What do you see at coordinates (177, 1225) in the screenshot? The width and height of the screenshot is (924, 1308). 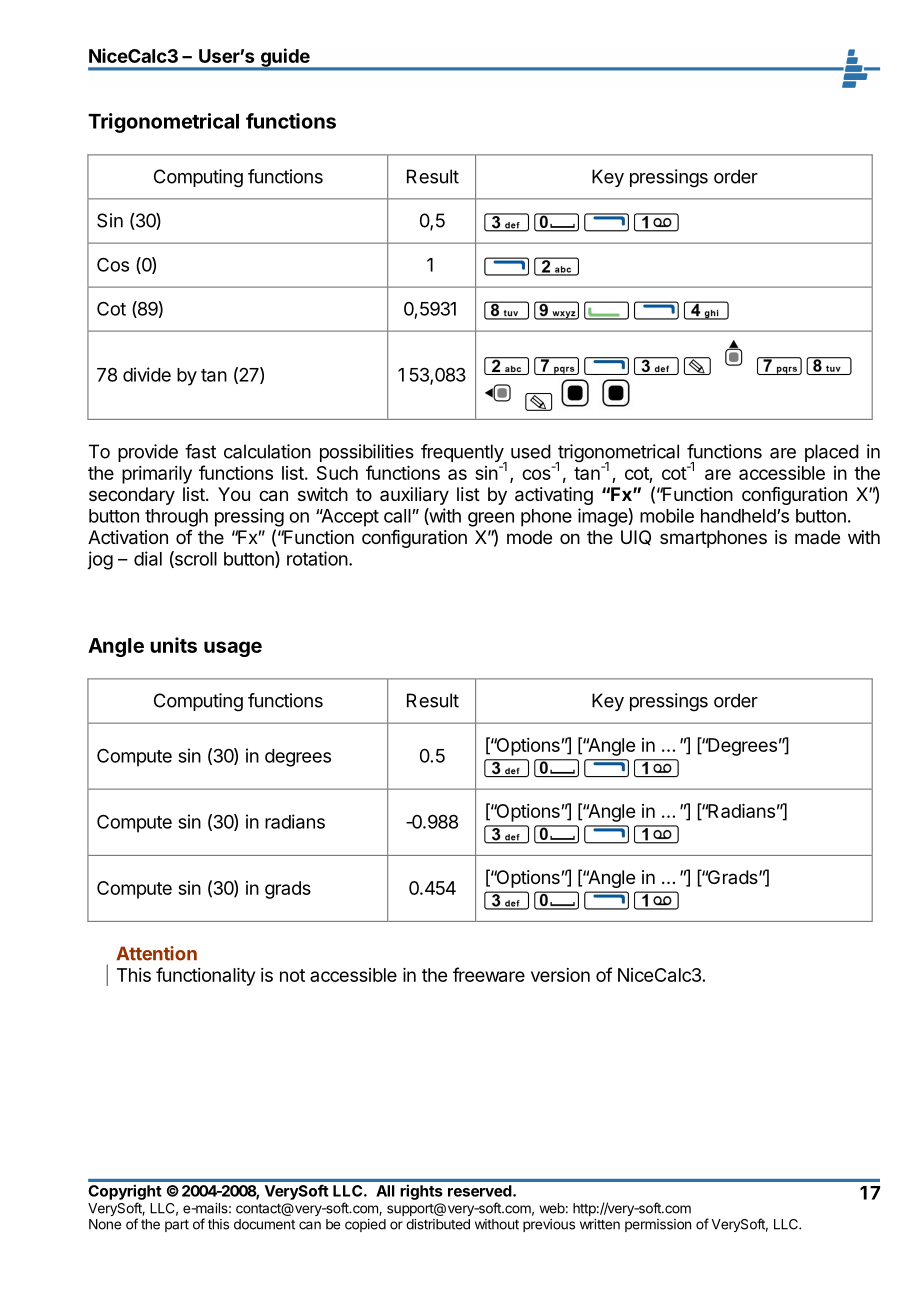 I see `part` at bounding box center [177, 1225].
